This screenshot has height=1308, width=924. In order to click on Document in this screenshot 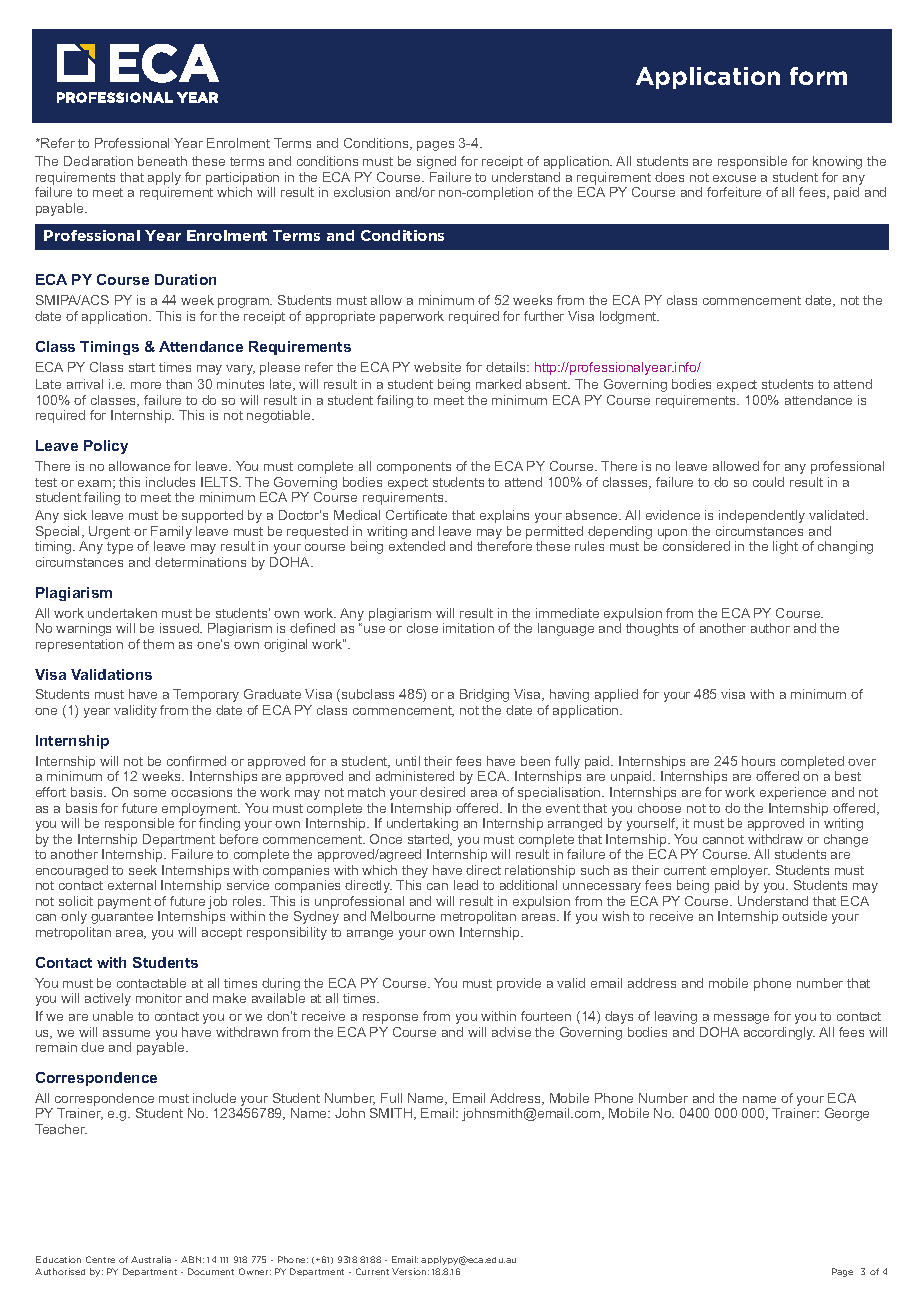, I will do `click(211, 1271)`.
